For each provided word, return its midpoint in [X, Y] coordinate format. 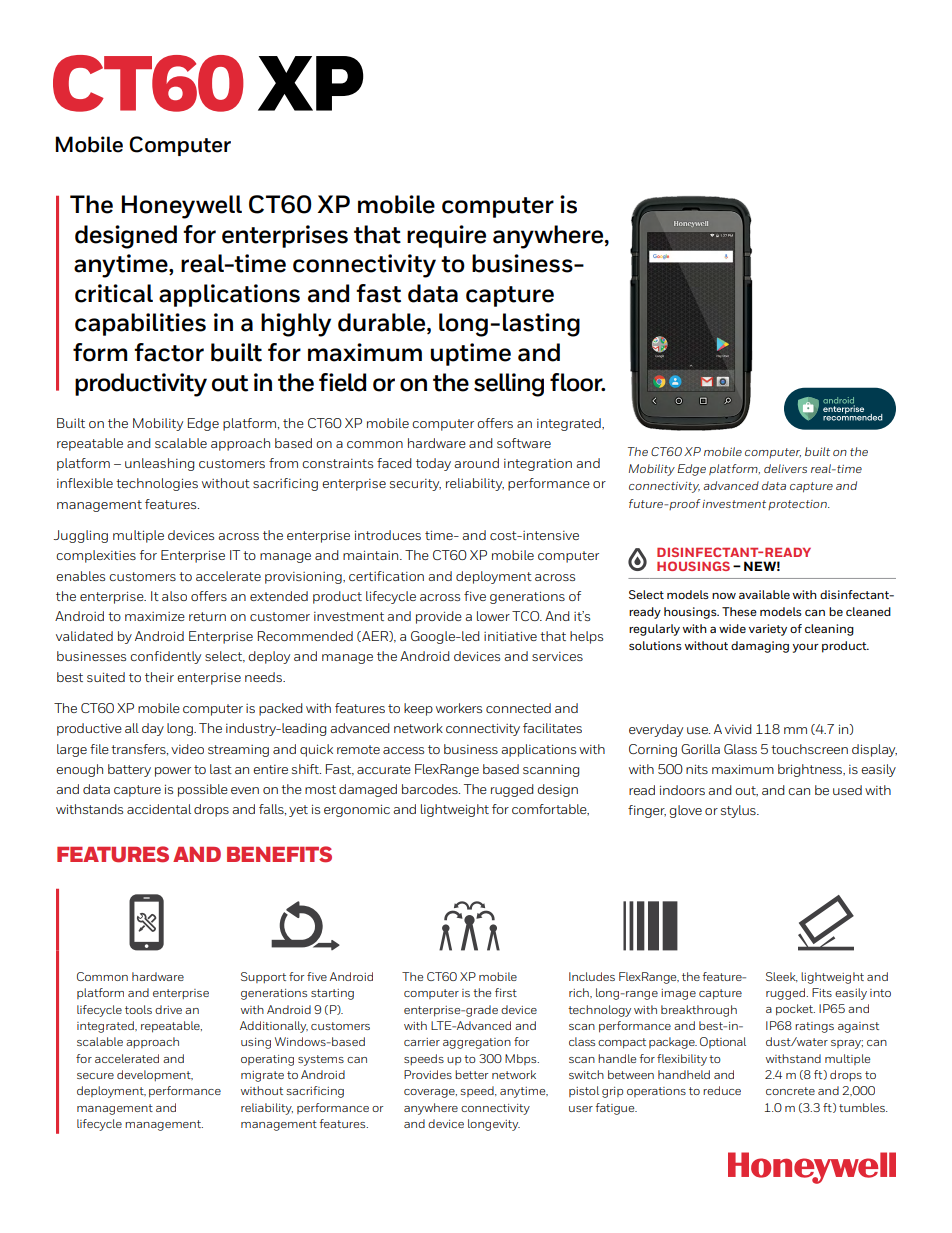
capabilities [140, 324]
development [155, 1075]
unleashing [159, 464]
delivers [785, 468]
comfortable [550, 810]
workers [459, 708]
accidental [159, 809]
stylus [739, 811]
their [159, 677]
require [446, 236]
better [471, 1074]
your [806, 648]
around [476, 463]
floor [577, 382]
